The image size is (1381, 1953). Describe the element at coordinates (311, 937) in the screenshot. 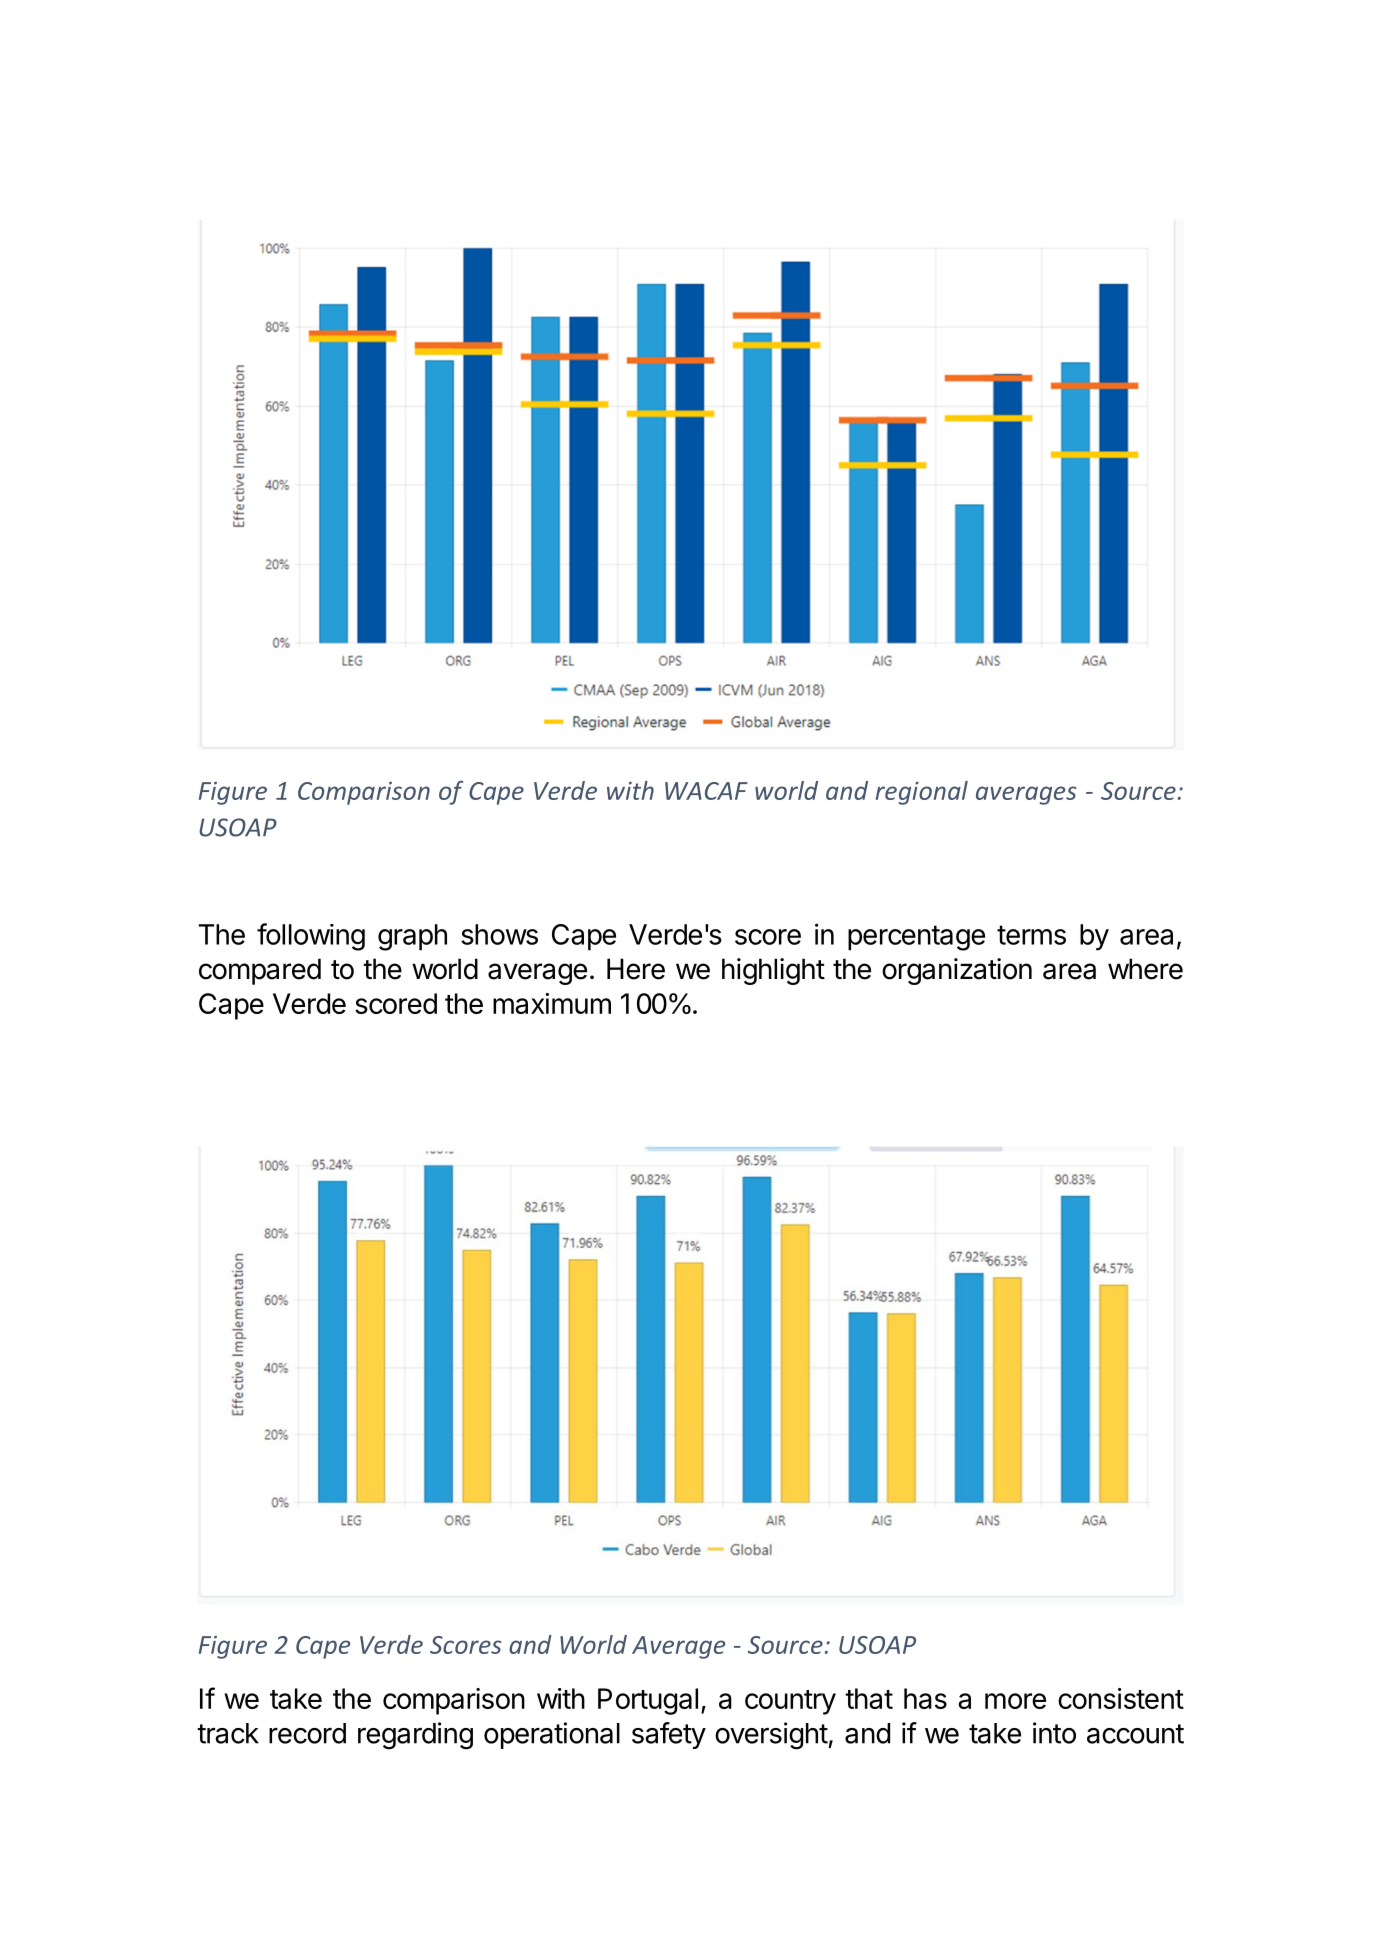

I see `following` at that location.
